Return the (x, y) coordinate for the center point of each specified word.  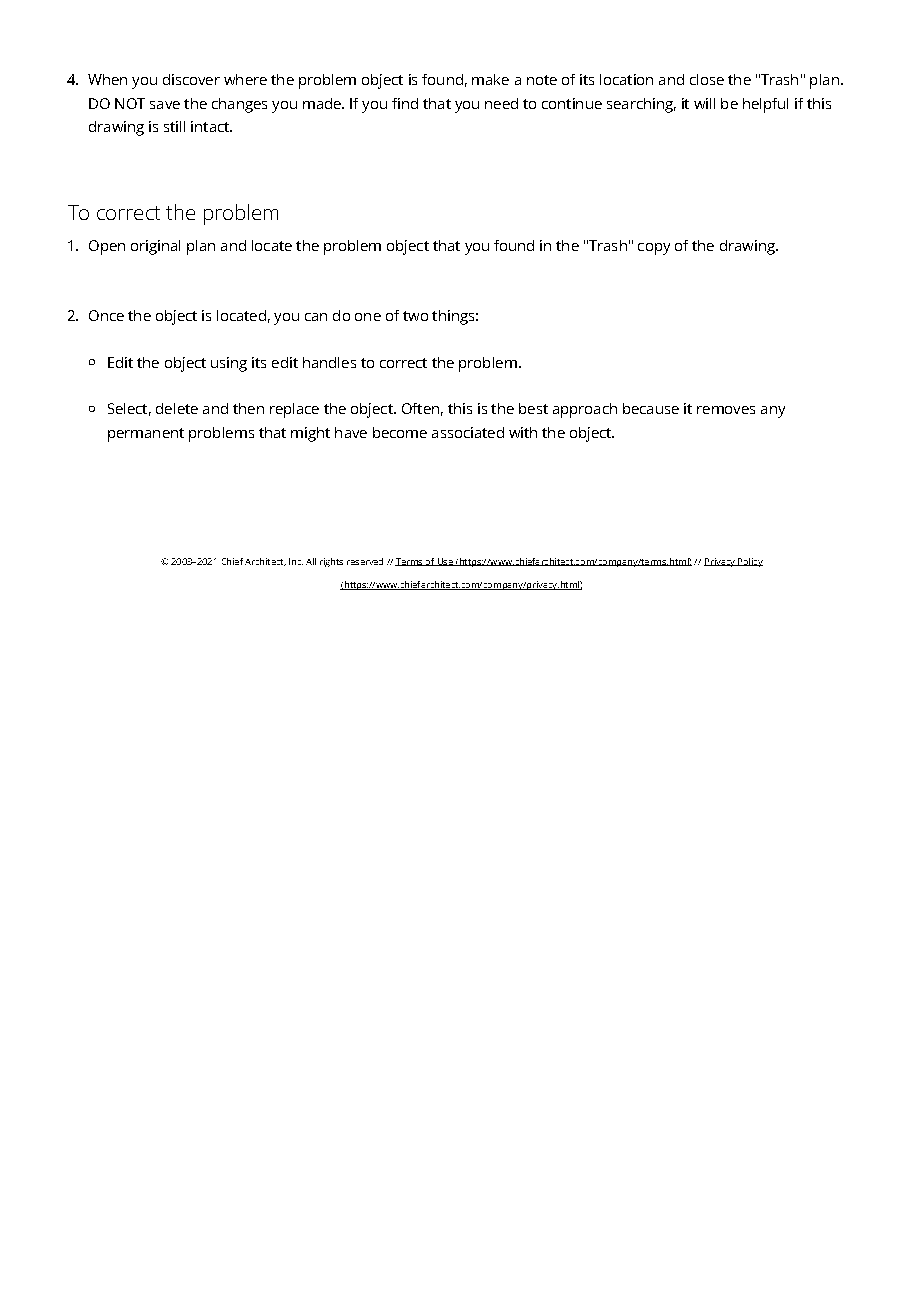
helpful (765, 105)
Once (106, 315)
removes (726, 410)
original (155, 247)
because (651, 408)
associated (468, 432)
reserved (365, 561)
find (405, 103)
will (704, 103)
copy (654, 249)
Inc (296, 561)
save (165, 105)
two (415, 316)
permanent (146, 435)
